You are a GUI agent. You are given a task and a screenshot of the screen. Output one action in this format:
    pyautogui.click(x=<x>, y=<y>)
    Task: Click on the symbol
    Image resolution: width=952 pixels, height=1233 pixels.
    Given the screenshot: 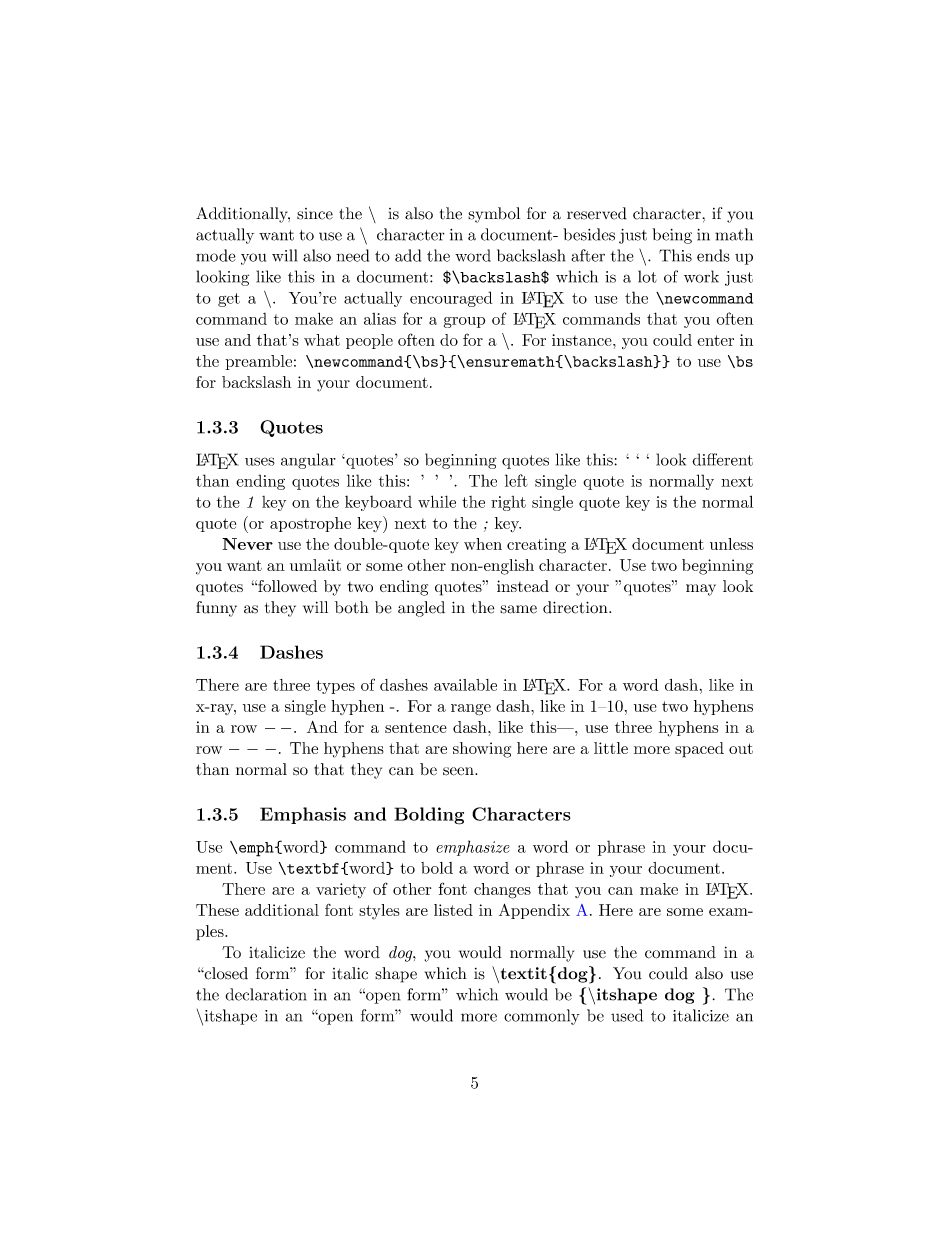 What is the action you would take?
    pyautogui.click(x=494, y=215)
